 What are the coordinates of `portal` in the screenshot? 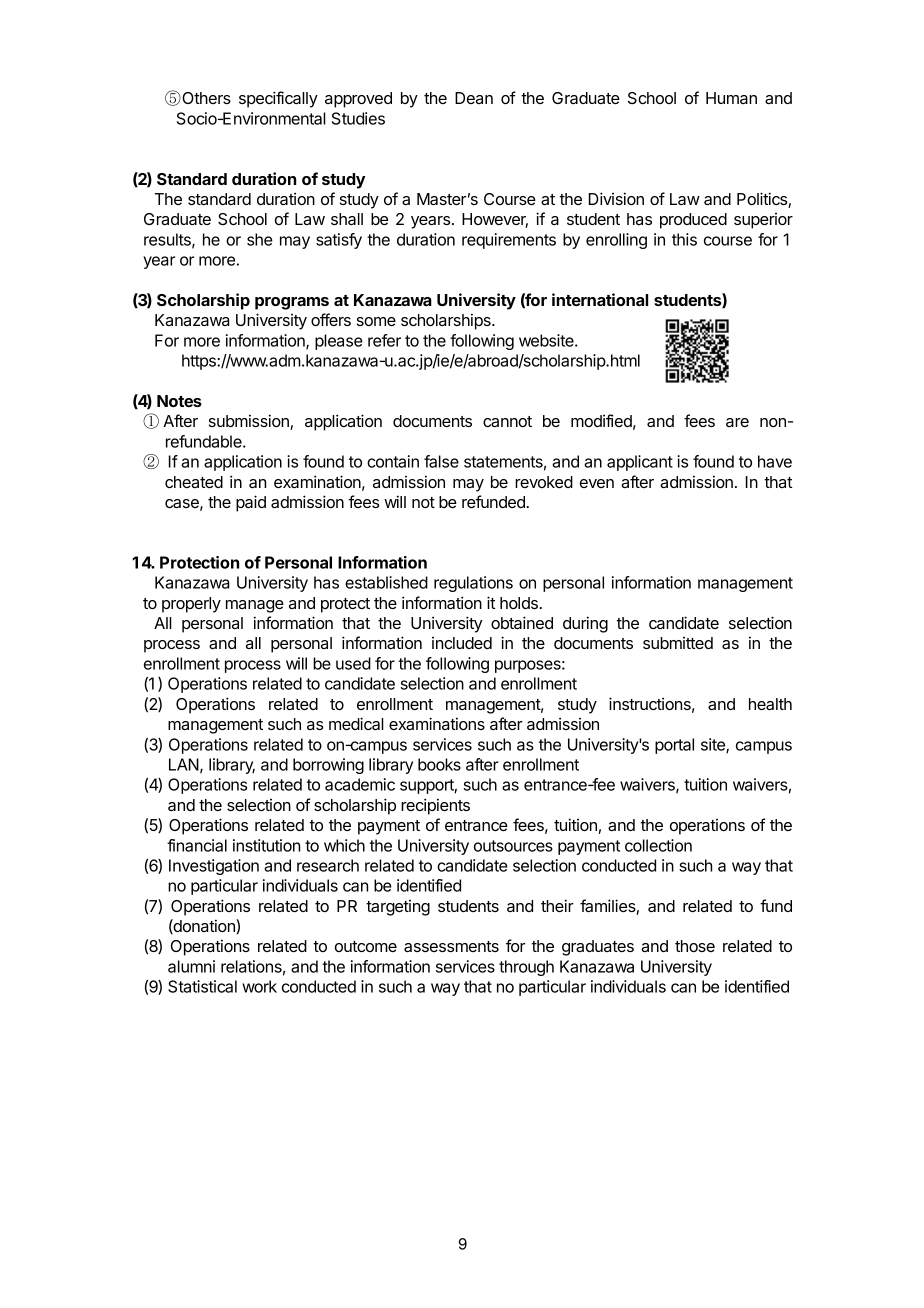 It's located at (674, 746).
